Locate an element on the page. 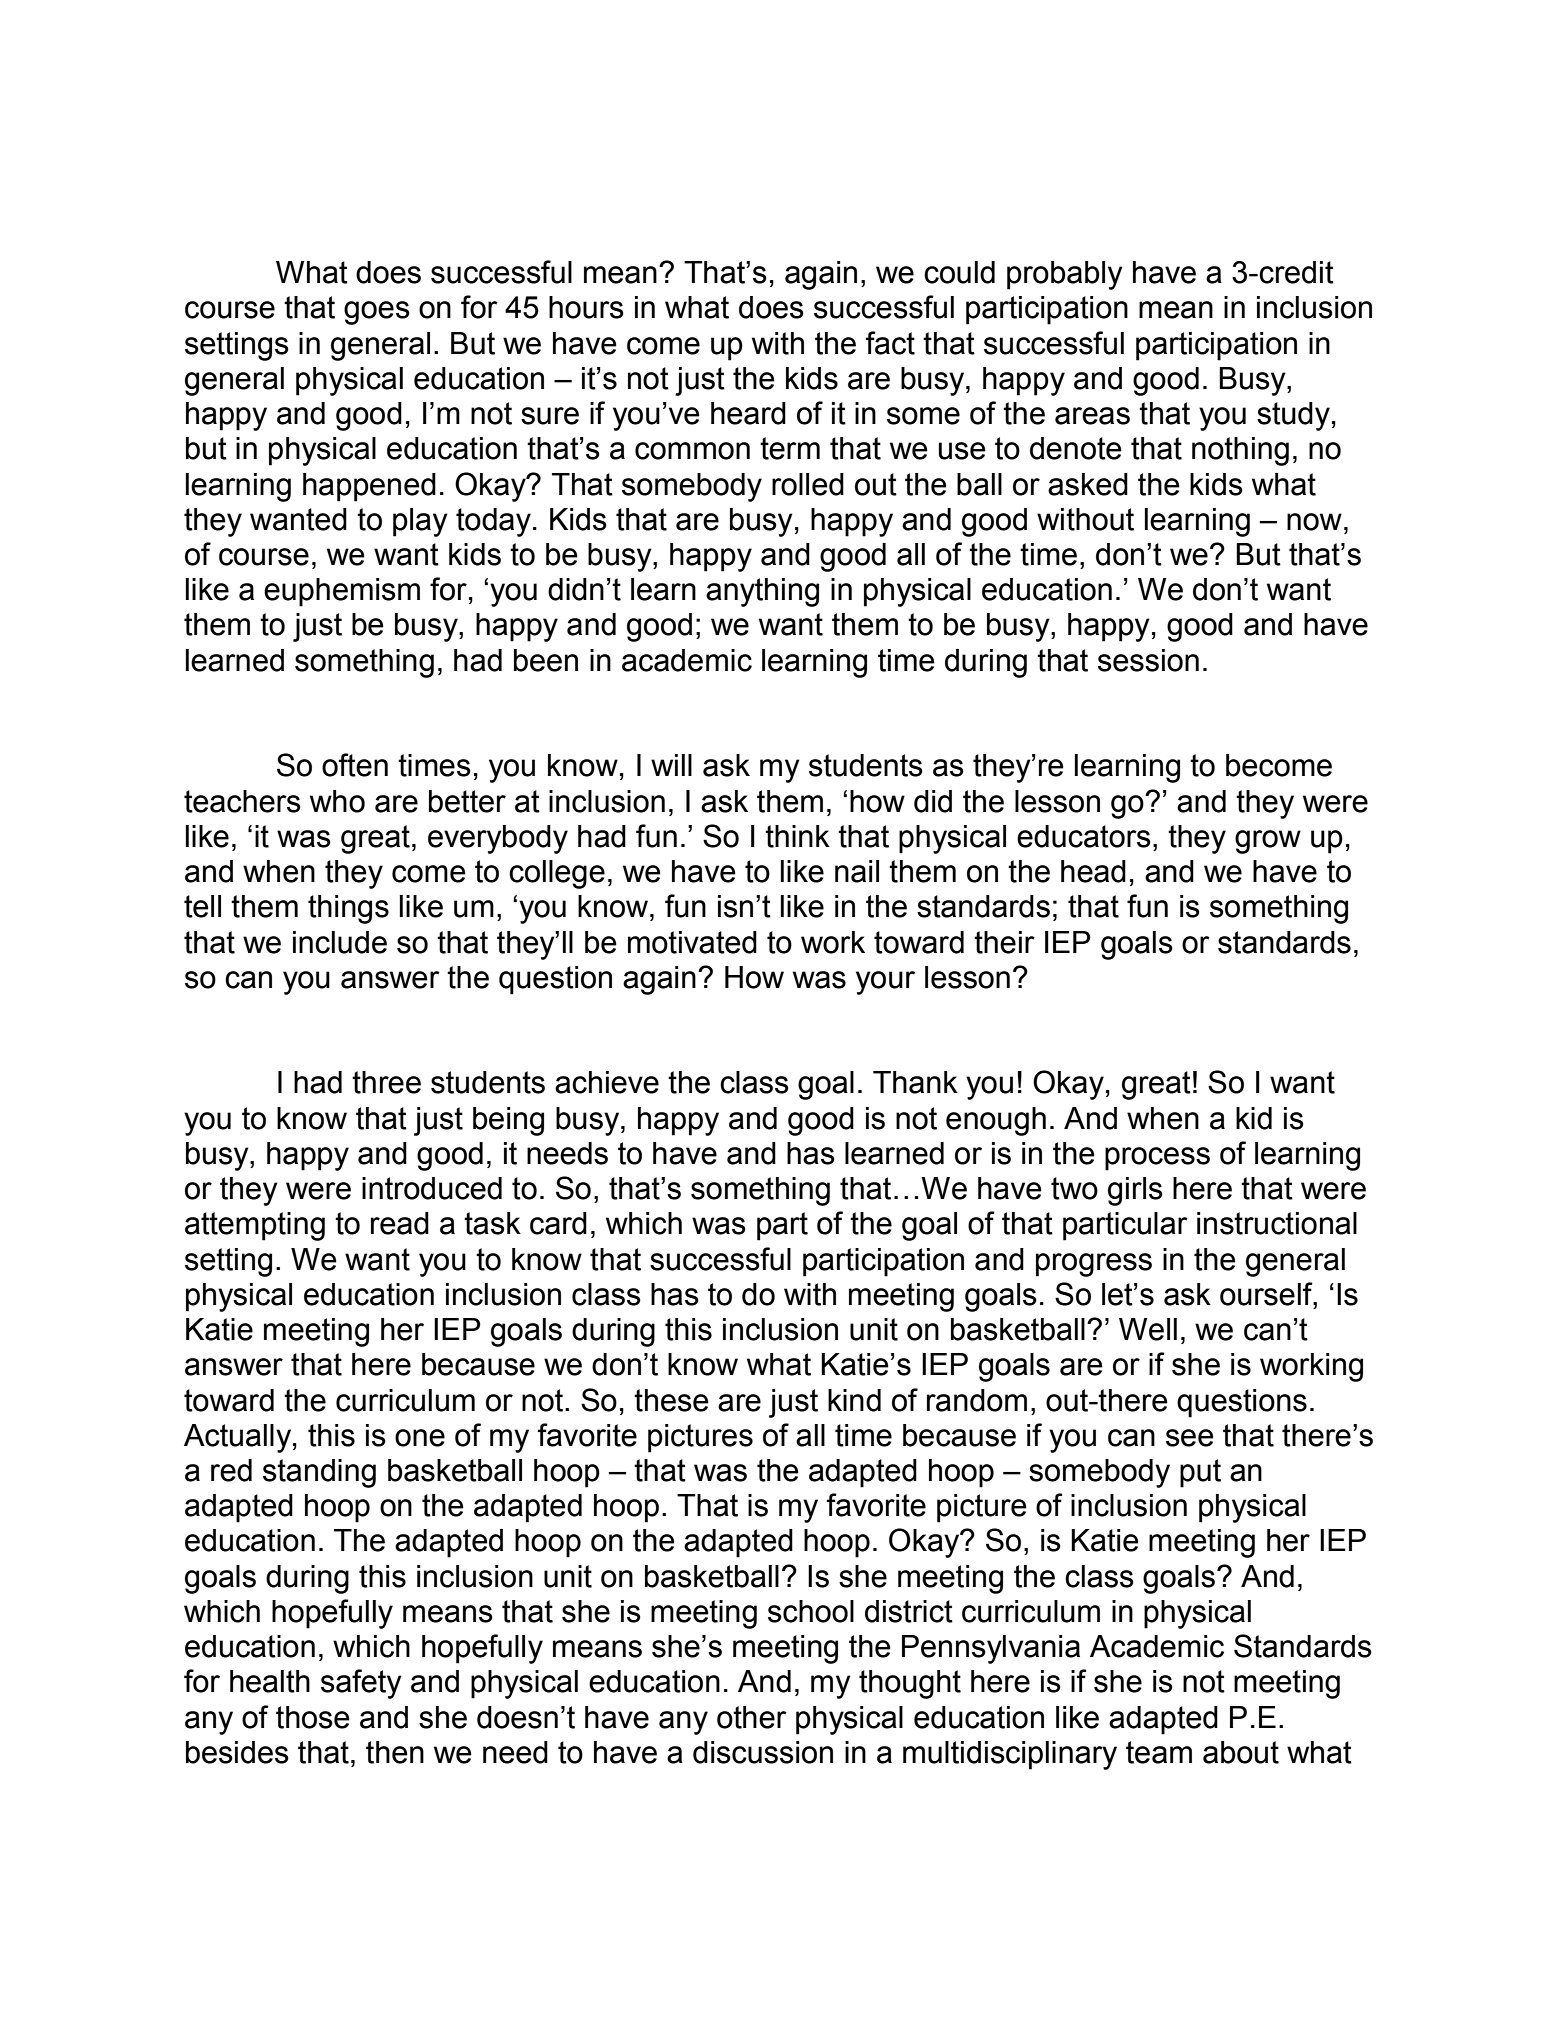 The height and width of the page is (2022, 1562). probably is located at coordinates (1065, 275).
